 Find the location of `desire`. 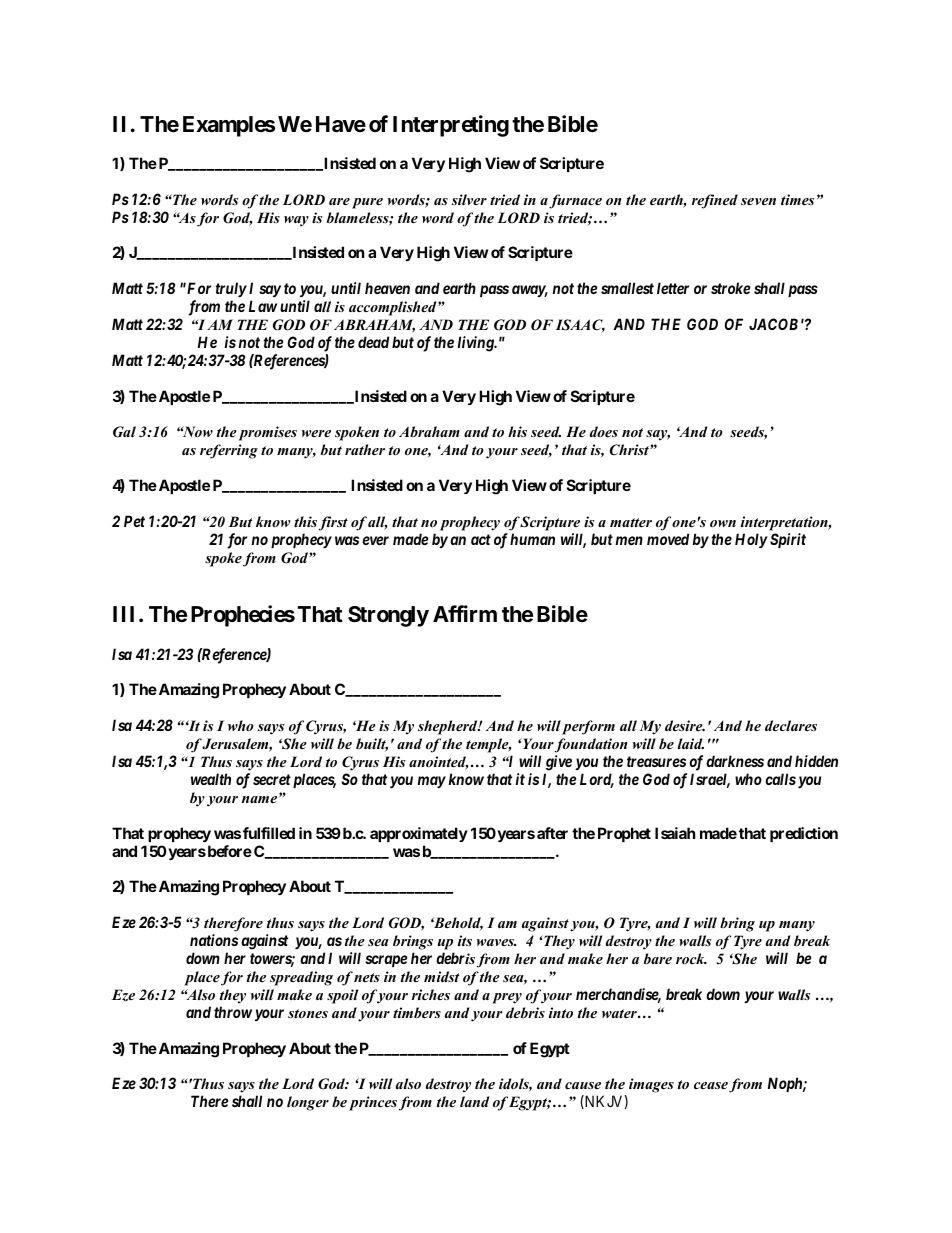

desire is located at coordinates (685, 725).
